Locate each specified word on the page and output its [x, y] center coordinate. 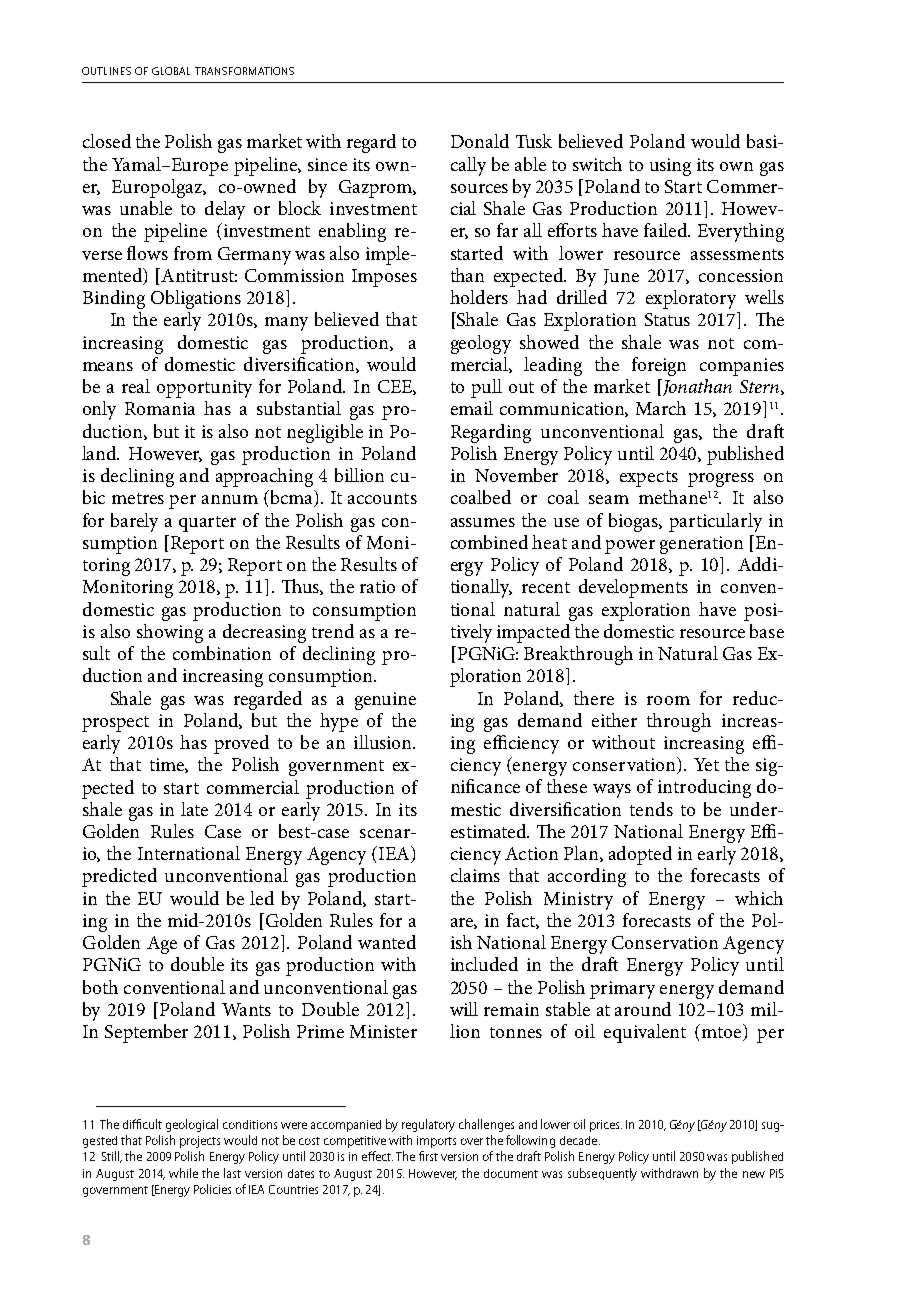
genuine [385, 701]
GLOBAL [171, 71]
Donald [480, 141]
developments [633, 588]
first [428, 1156]
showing [170, 633]
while [183, 1173]
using [670, 167]
